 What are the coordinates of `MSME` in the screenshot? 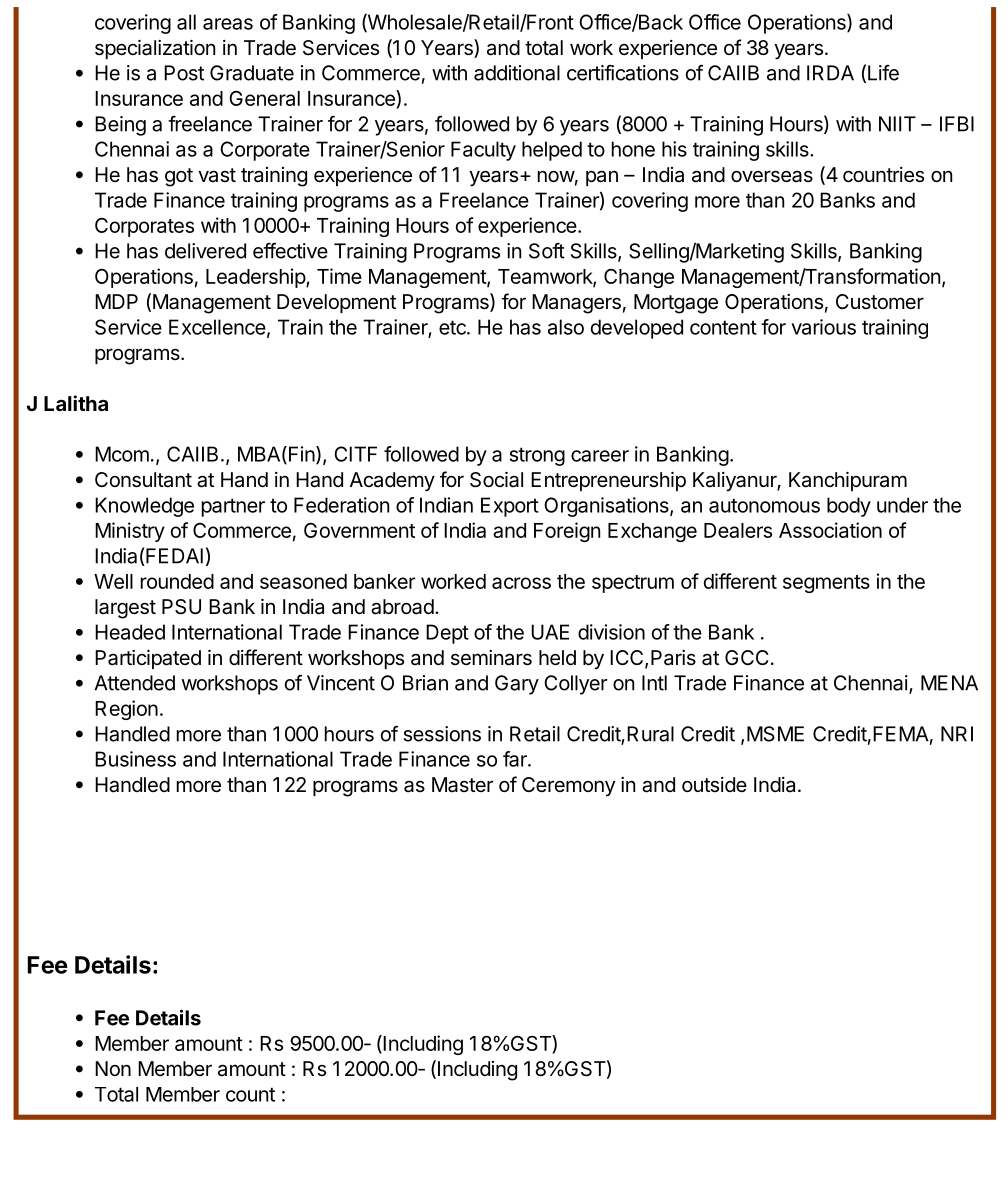 It's located at (775, 734).
